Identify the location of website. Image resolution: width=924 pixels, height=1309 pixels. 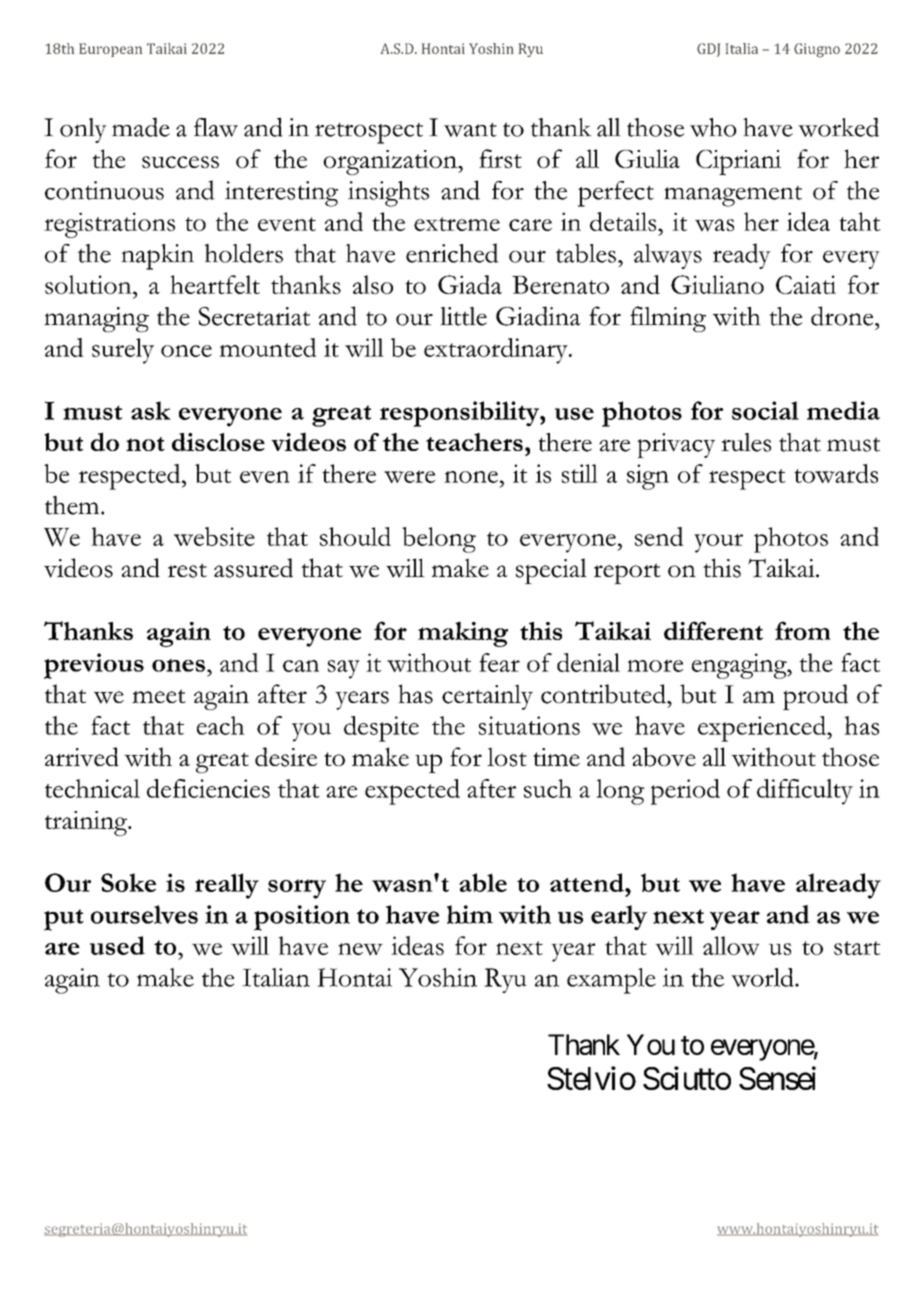
(214, 536).
